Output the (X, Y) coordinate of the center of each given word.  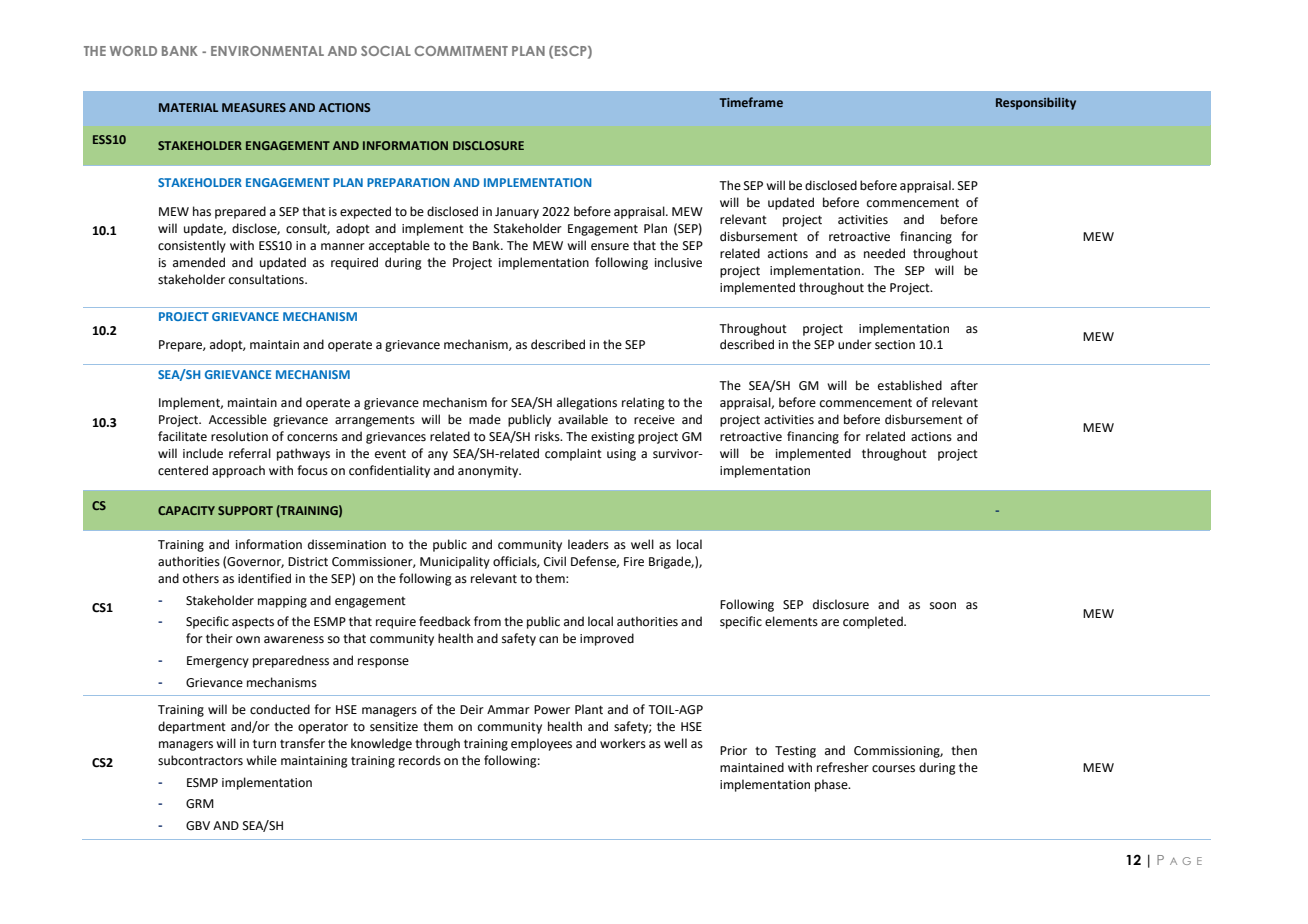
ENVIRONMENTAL (267, 51)
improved (607, 639)
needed (884, 253)
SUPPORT (245, 510)
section (895, 345)
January (517, 213)
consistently (192, 246)
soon (943, 606)
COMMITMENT (461, 51)
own (248, 640)
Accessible (238, 419)
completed (874, 622)
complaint (573, 454)
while (261, 760)
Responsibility (1036, 103)
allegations (587, 403)
